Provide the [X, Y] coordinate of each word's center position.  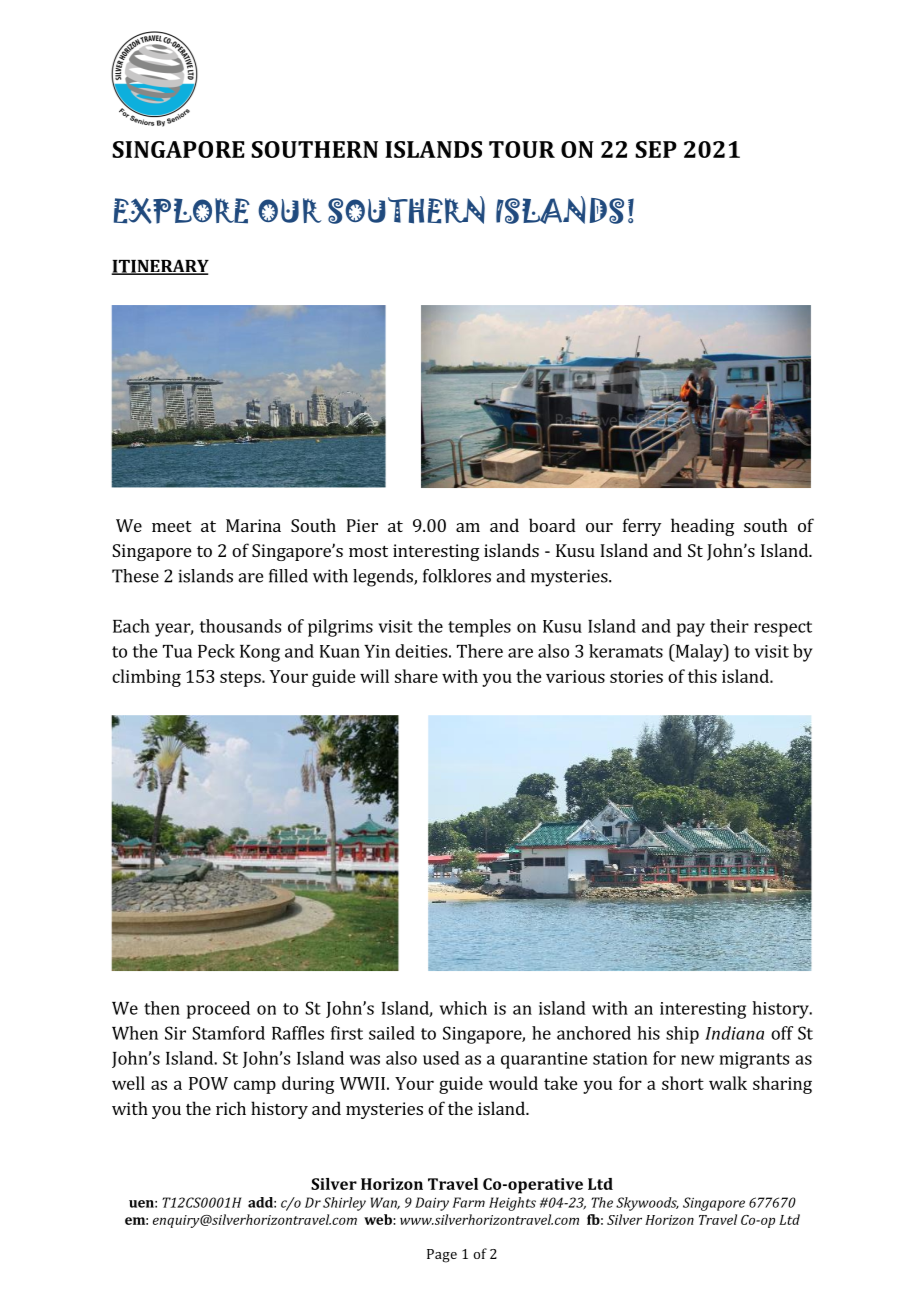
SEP [656, 149]
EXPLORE [182, 211]
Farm [469, 1202]
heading [703, 527]
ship [682, 1035]
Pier [362, 525]
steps [241, 679]
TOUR [522, 149]
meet [172, 526]
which [463, 1008]
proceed [218, 1010]
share [416, 676]
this [702, 676]
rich [231, 1108]
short [683, 1083]
